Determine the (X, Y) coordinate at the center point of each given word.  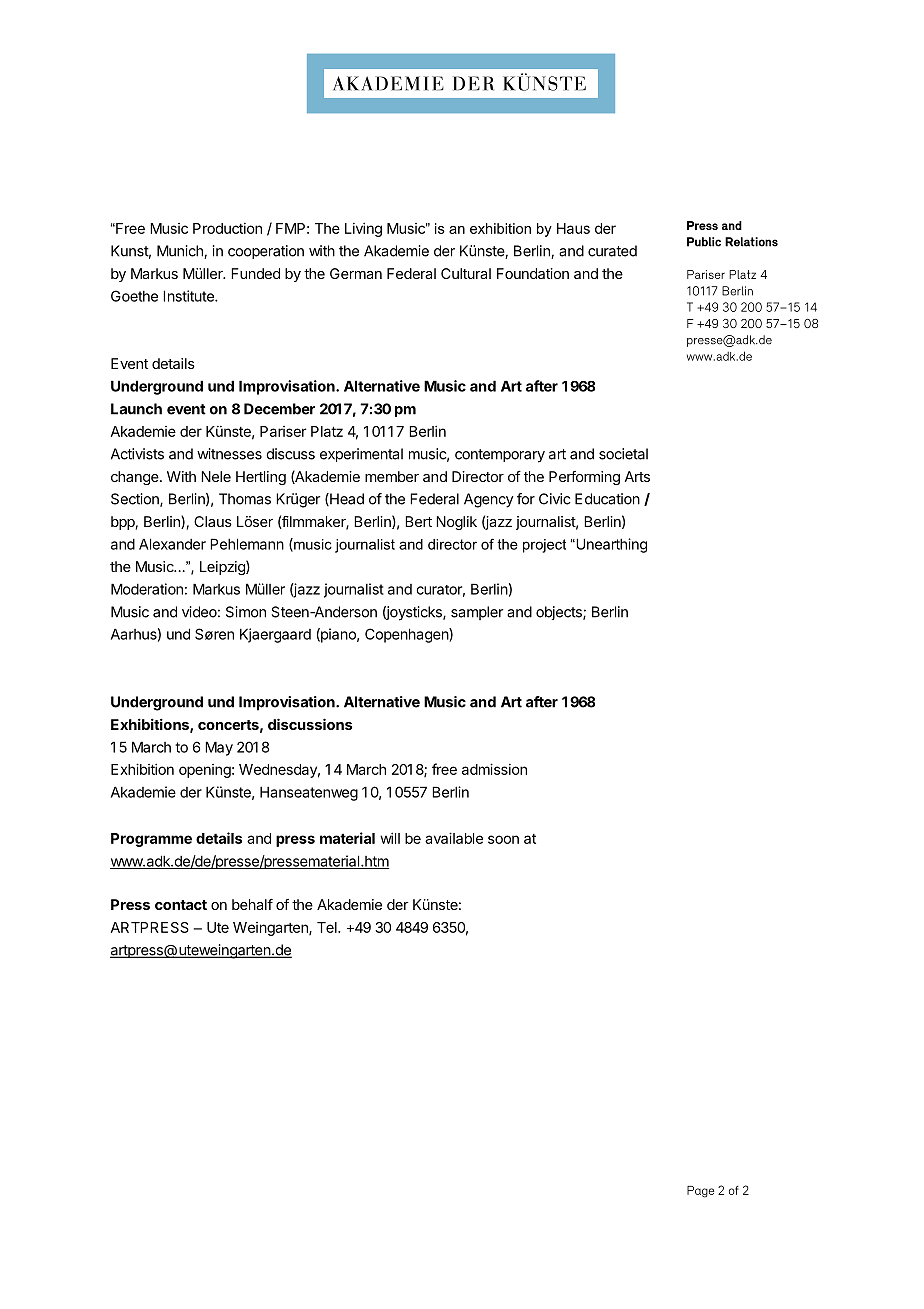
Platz (327, 431)
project (544, 546)
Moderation (147, 589)
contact (181, 905)
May (219, 748)
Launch (136, 409)
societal (623, 454)
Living (363, 229)
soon (503, 839)
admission (494, 769)
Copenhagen (407, 635)
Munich (181, 252)
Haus (573, 228)
